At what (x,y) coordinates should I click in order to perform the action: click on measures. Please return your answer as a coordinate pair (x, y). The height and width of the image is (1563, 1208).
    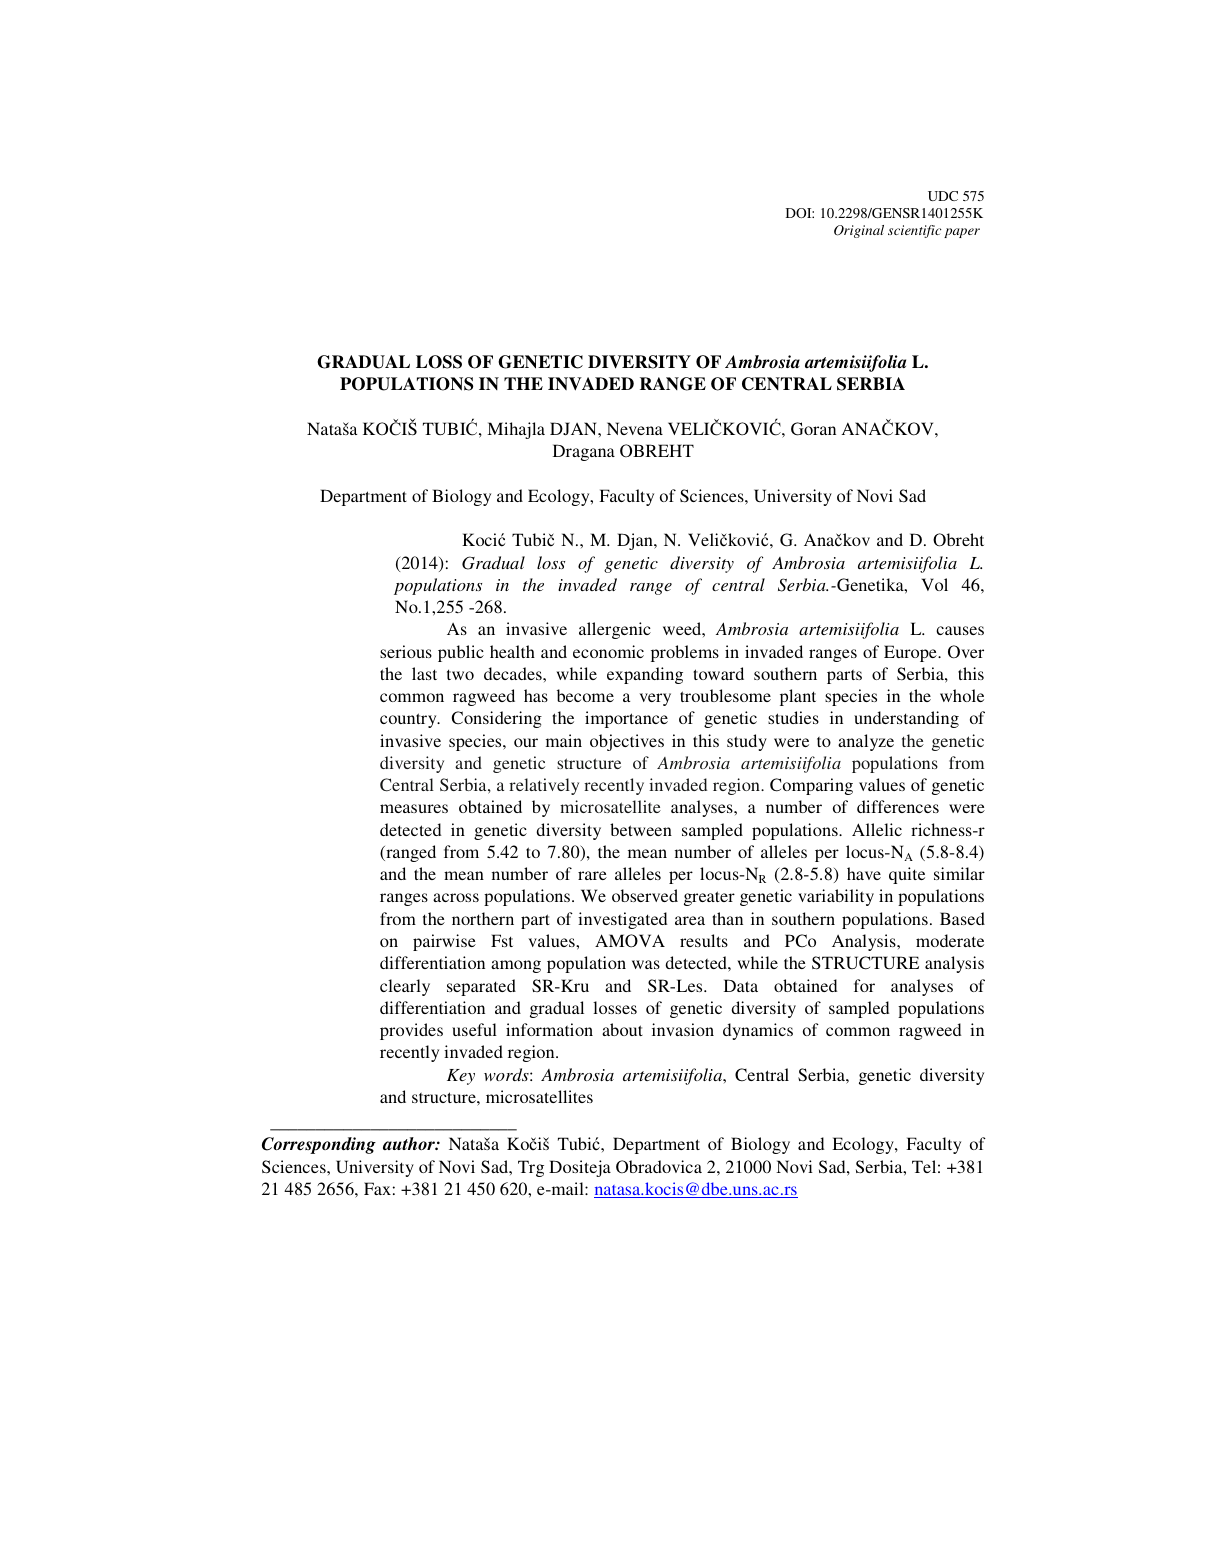
    Looking at the image, I should click on (414, 808).
